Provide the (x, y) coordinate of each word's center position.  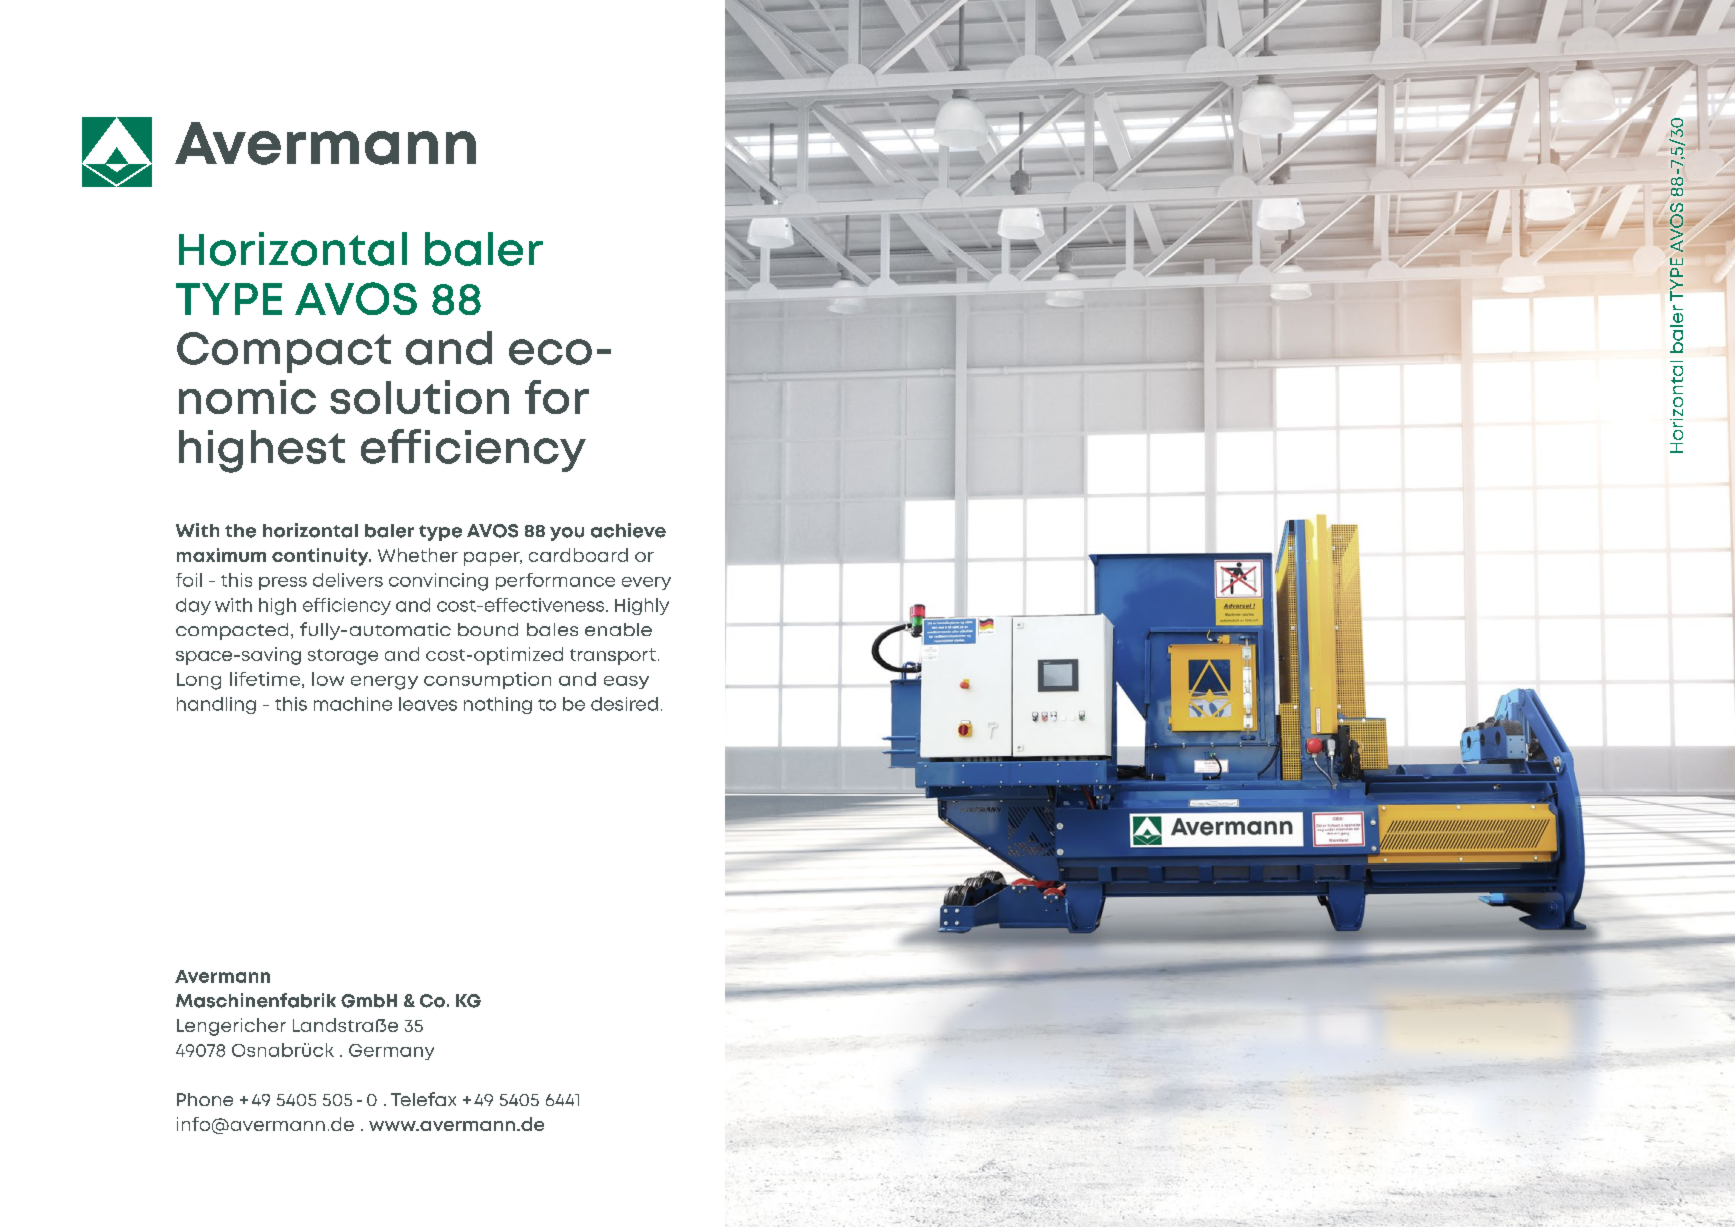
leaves (428, 704)
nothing (498, 705)
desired (624, 704)
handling (216, 705)
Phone (205, 1099)
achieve (628, 530)
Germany (391, 1052)
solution (419, 397)
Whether (418, 555)
